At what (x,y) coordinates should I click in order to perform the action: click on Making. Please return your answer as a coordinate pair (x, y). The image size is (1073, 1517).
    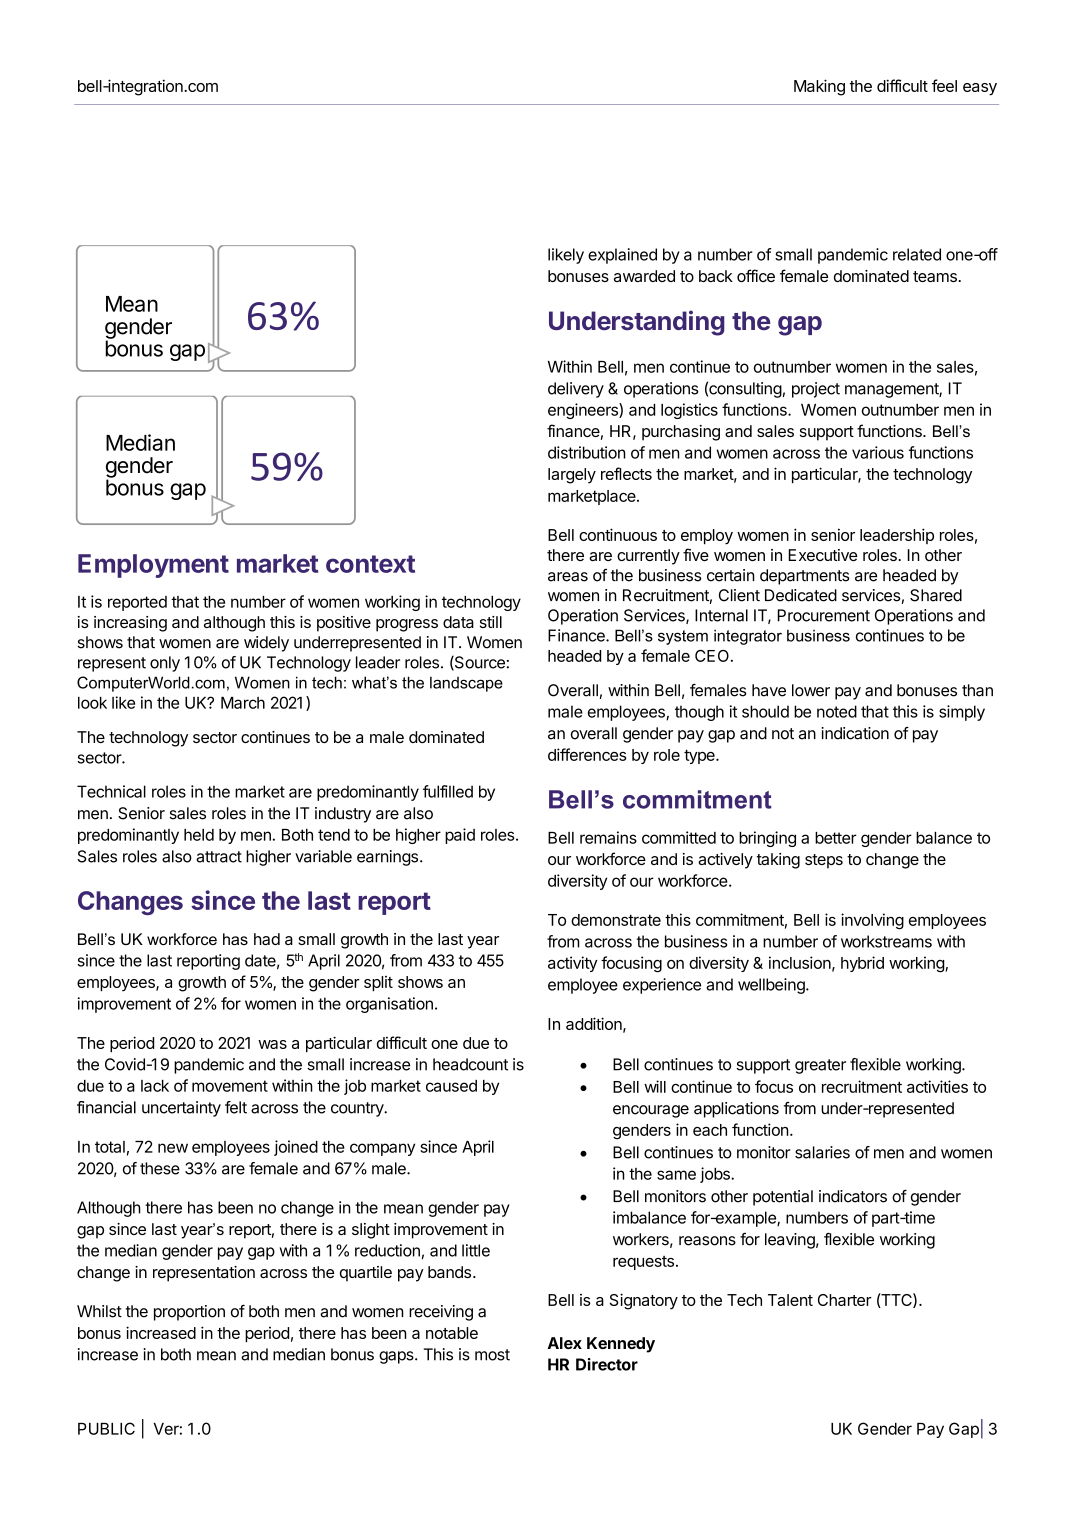
    Looking at the image, I should click on (819, 87).
